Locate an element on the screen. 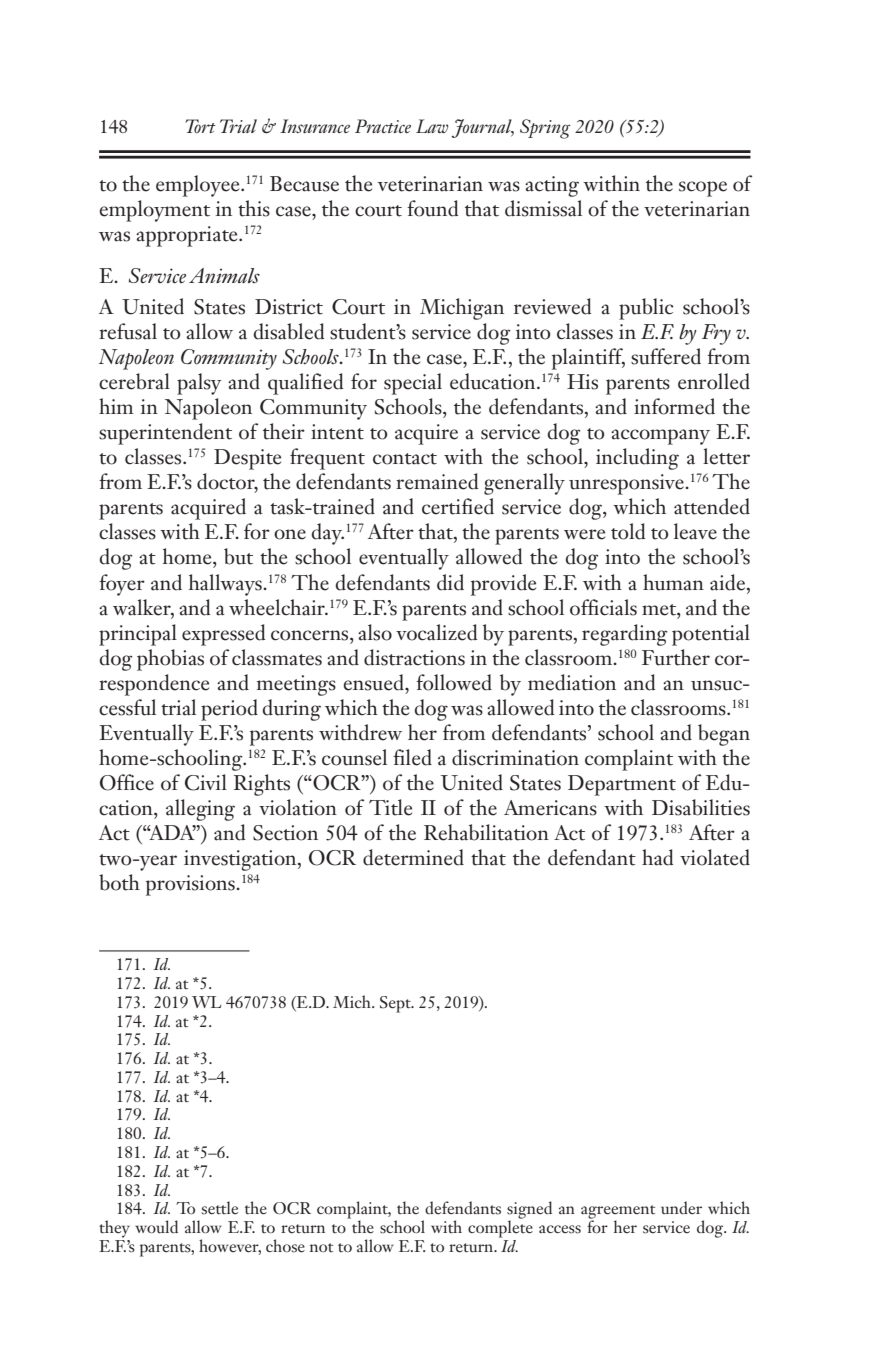  but is located at coordinates (238, 556).
